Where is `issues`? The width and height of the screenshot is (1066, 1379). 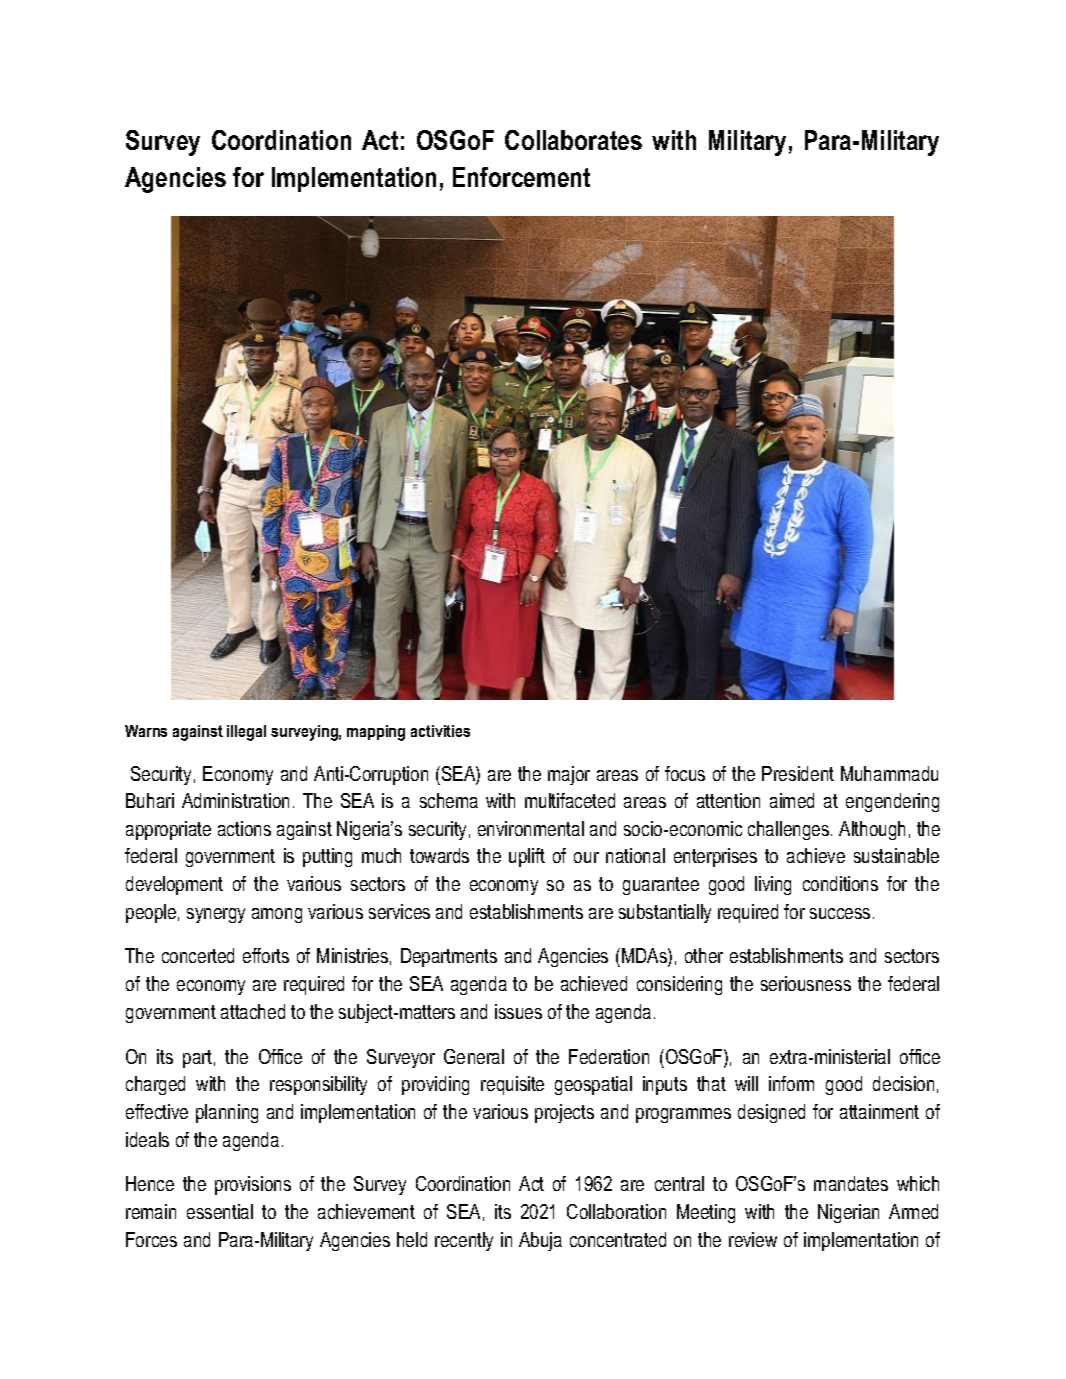
issues is located at coordinates (518, 1011).
